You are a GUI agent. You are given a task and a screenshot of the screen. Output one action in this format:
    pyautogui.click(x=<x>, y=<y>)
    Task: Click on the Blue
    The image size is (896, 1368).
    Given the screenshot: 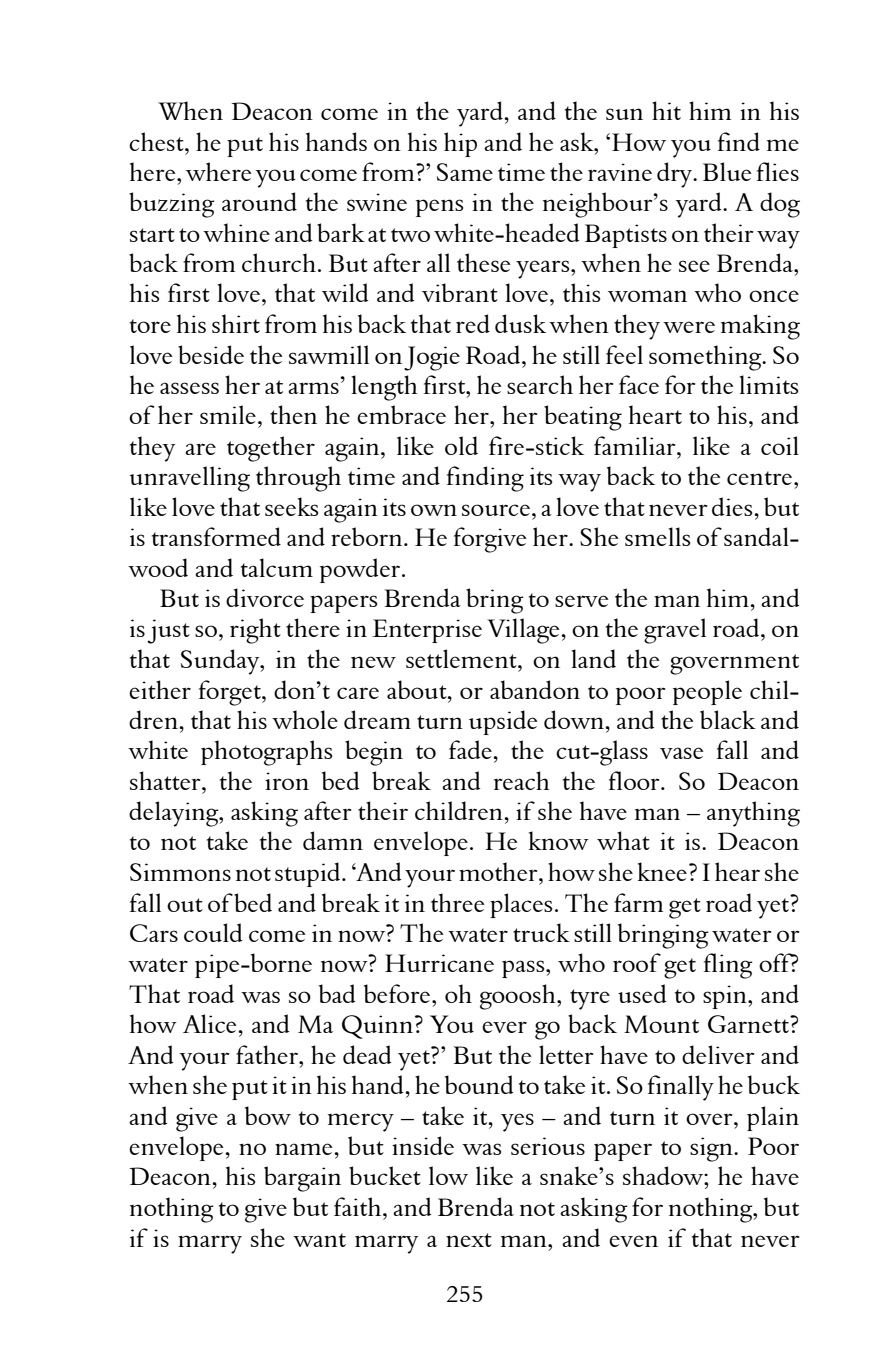 What is the action you would take?
    pyautogui.click(x=727, y=171)
